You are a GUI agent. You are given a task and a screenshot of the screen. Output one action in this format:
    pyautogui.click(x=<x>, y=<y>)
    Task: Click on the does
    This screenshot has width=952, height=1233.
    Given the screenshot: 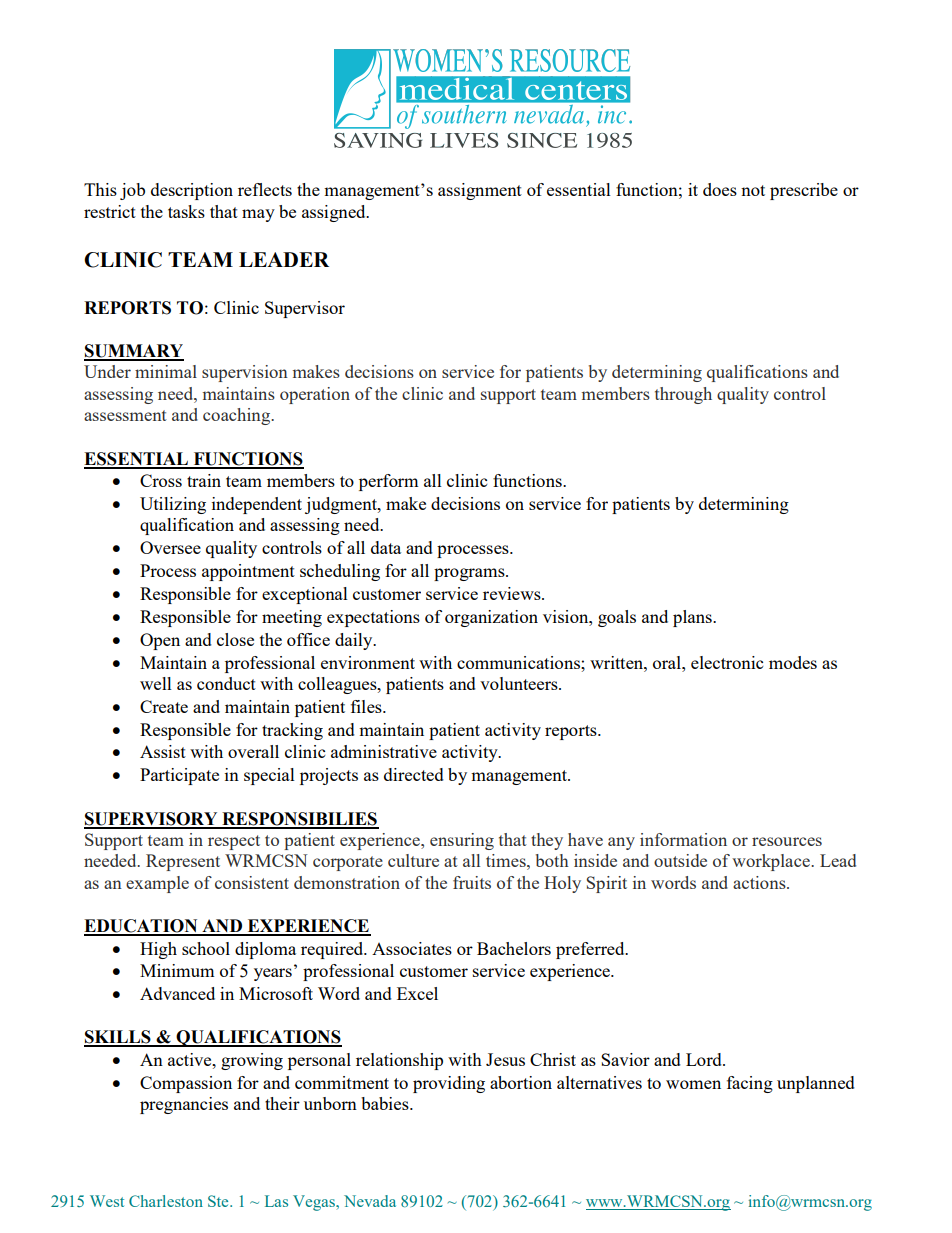 What is the action you would take?
    pyautogui.click(x=720, y=189)
